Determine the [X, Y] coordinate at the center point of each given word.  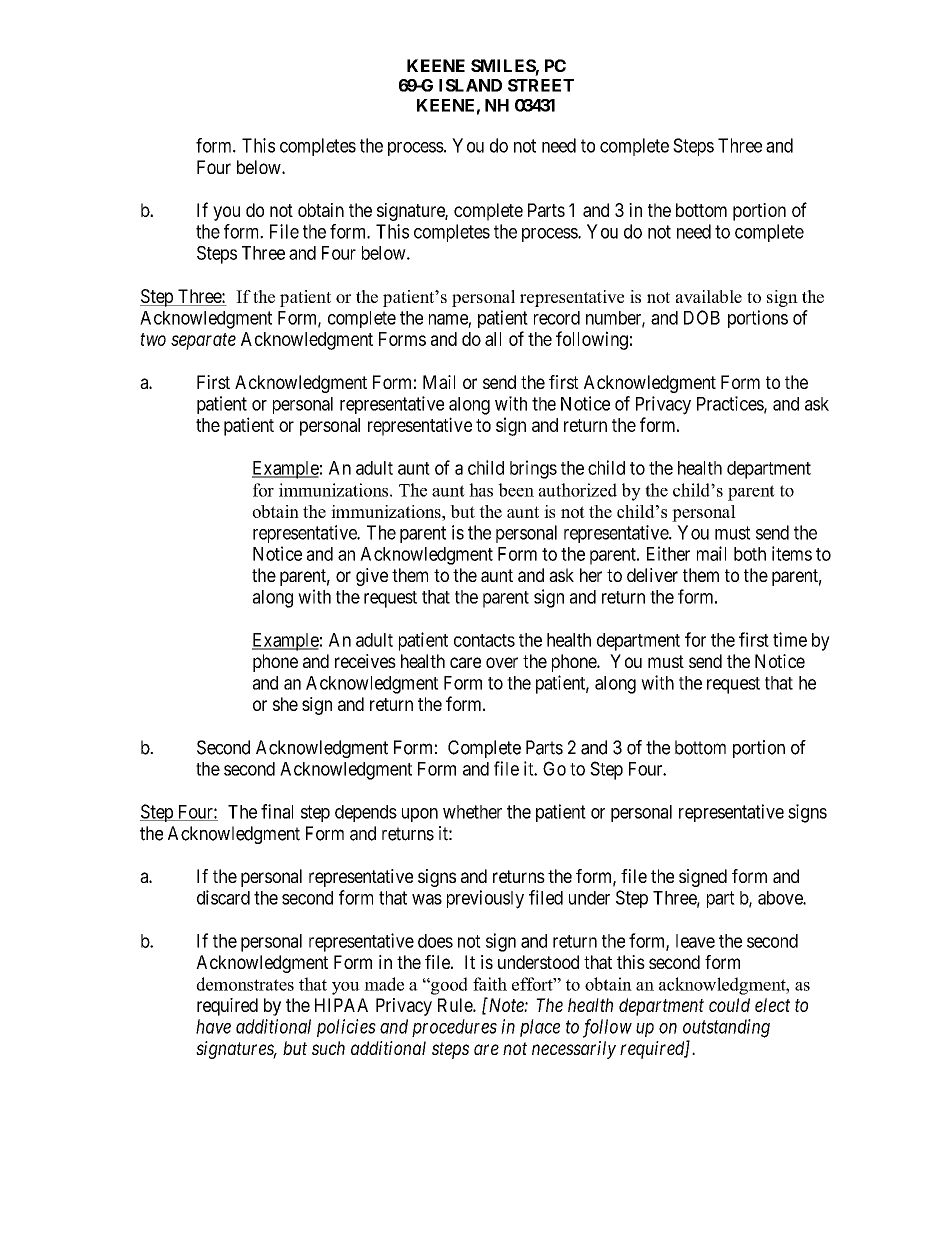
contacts [484, 640]
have [213, 1026]
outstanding [726, 1028]
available [709, 296]
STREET [541, 85]
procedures [454, 1028]
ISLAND [470, 85]
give [372, 577]
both [750, 554]
